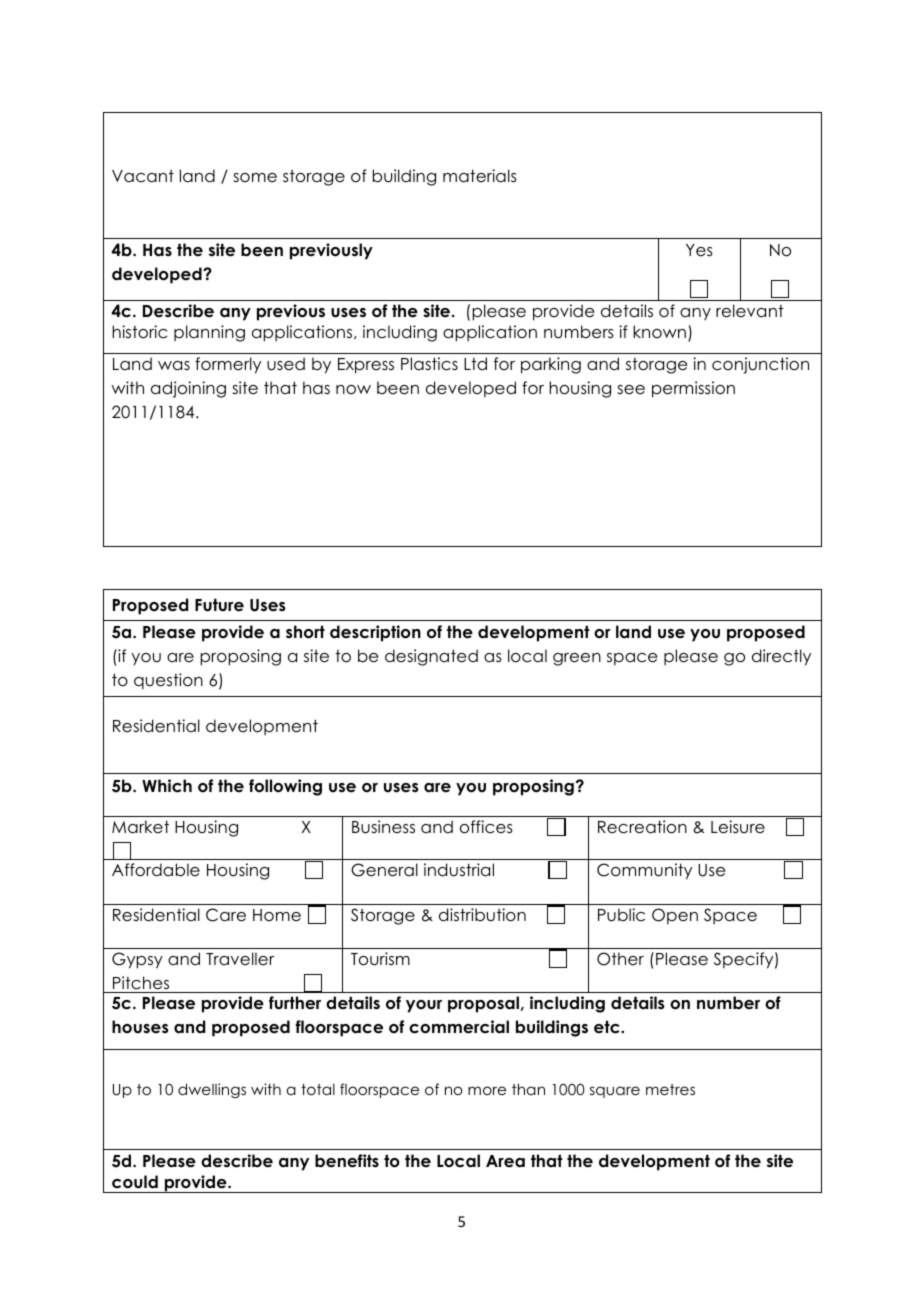 The height and width of the screenshot is (1308, 924). Describe the element at coordinates (693, 389) in the screenshot. I see `permission` at that location.
